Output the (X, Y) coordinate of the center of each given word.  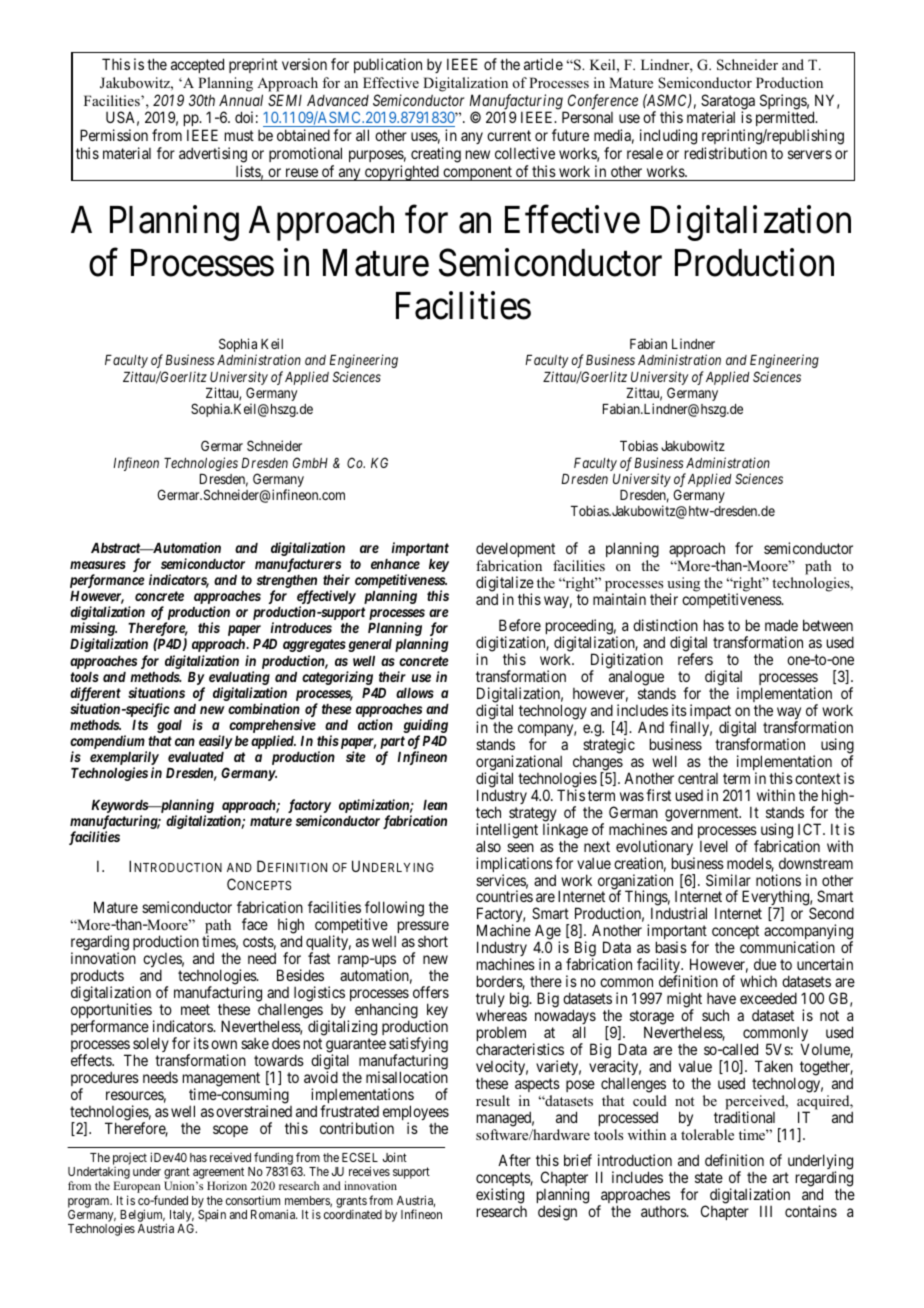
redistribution (726, 153)
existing (500, 1197)
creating (436, 156)
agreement (218, 1174)
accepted (197, 65)
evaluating (239, 678)
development (515, 549)
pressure (423, 927)
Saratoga (728, 103)
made (781, 625)
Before (520, 625)
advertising (213, 156)
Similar (728, 880)
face (255, 924)
